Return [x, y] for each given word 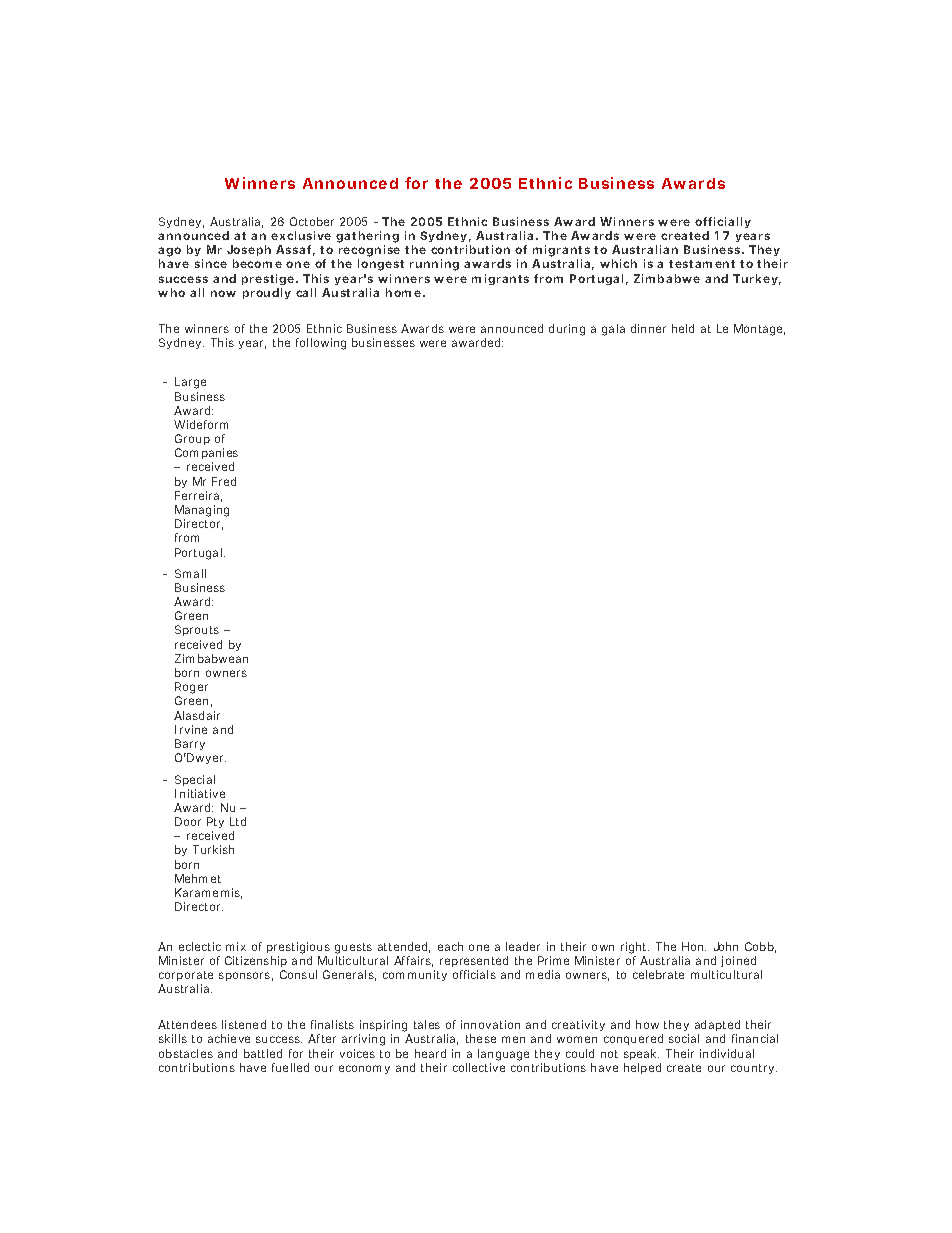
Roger [191, 689]
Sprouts [197, 630]
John [726, 946]
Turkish [213, 849]
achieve [229, 1038]
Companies [206, 455]
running [434, 265]
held [683, 328]
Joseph [249, 252]
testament [702, 264]
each [450, 946]
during [567, 330]
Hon [694, 946]
